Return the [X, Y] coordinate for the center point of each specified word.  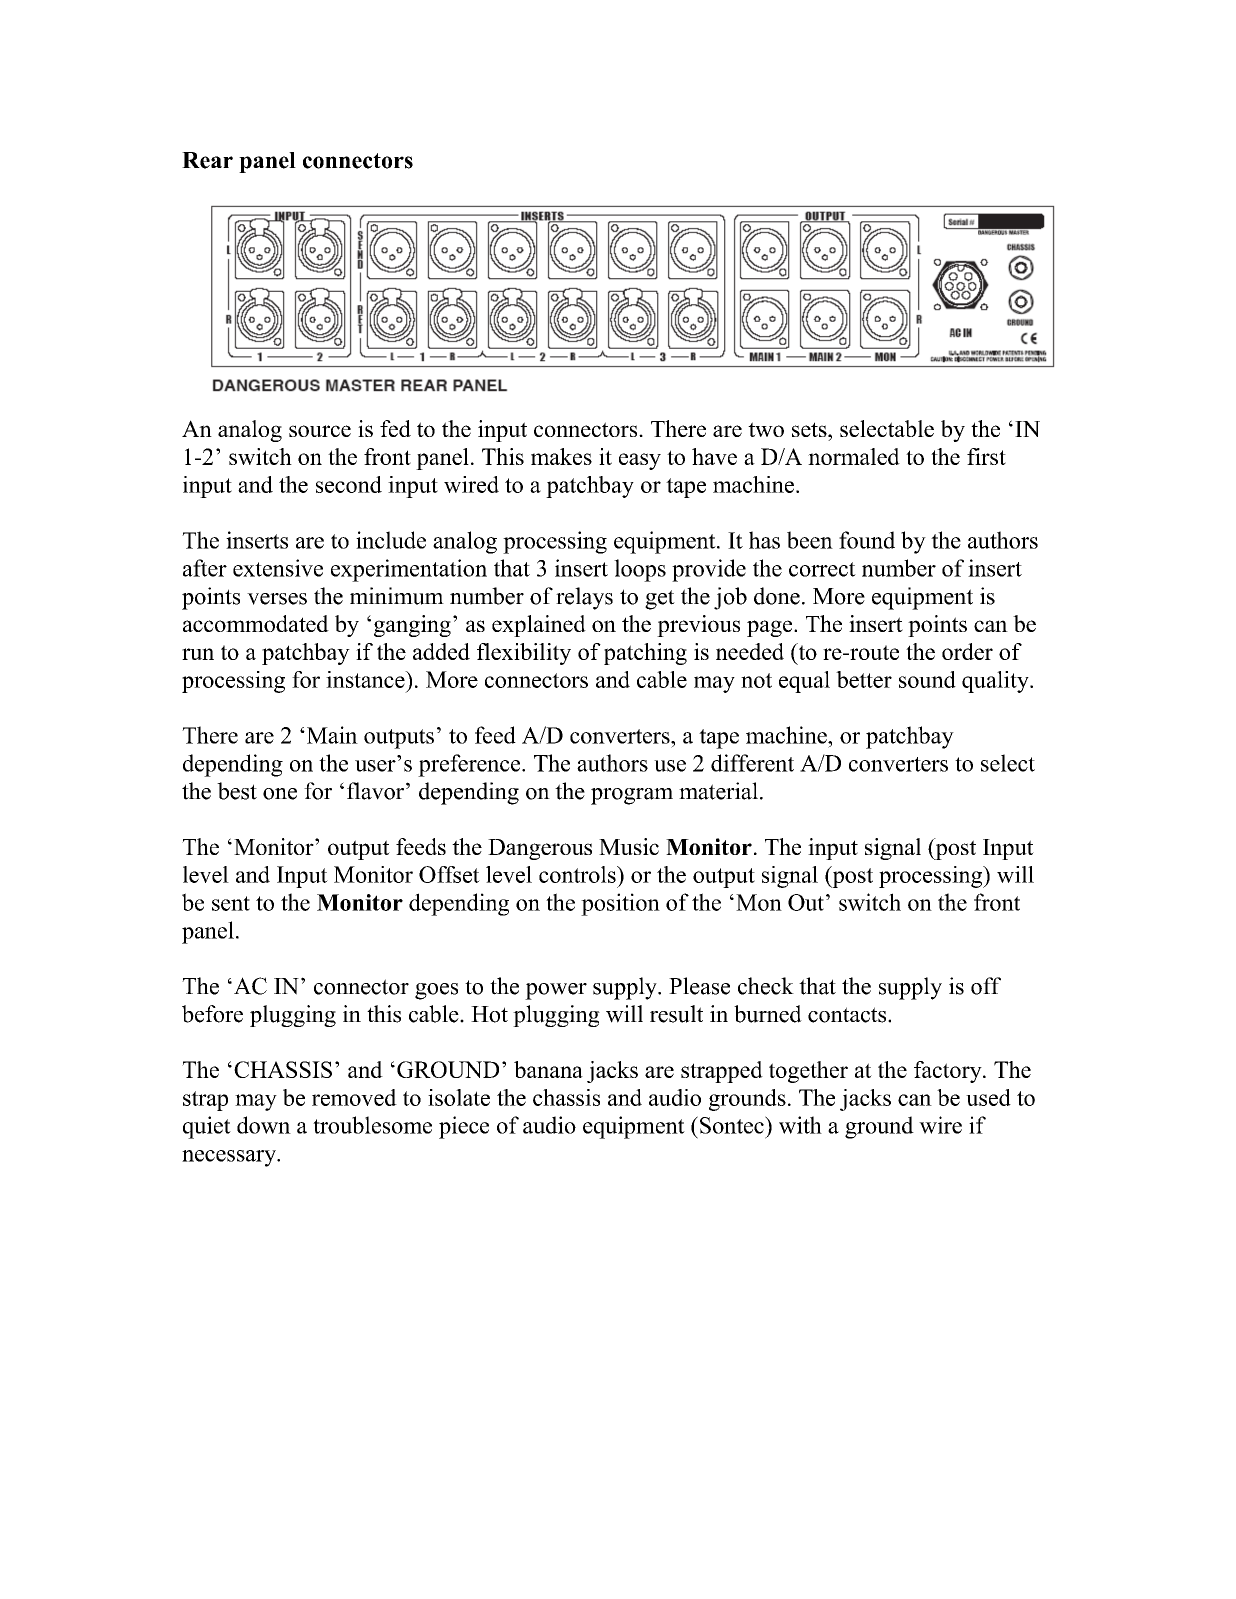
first [986, 456]
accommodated [256, 623]
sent [231, 903]
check [766, 986]
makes [561, 456]
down [264, 1125]
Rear [207, 160]
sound [927, 679]
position [620, 904]
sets [810, 429]
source [320, 431]
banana [548, 1069]
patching [645, 654]
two [766, 429]
